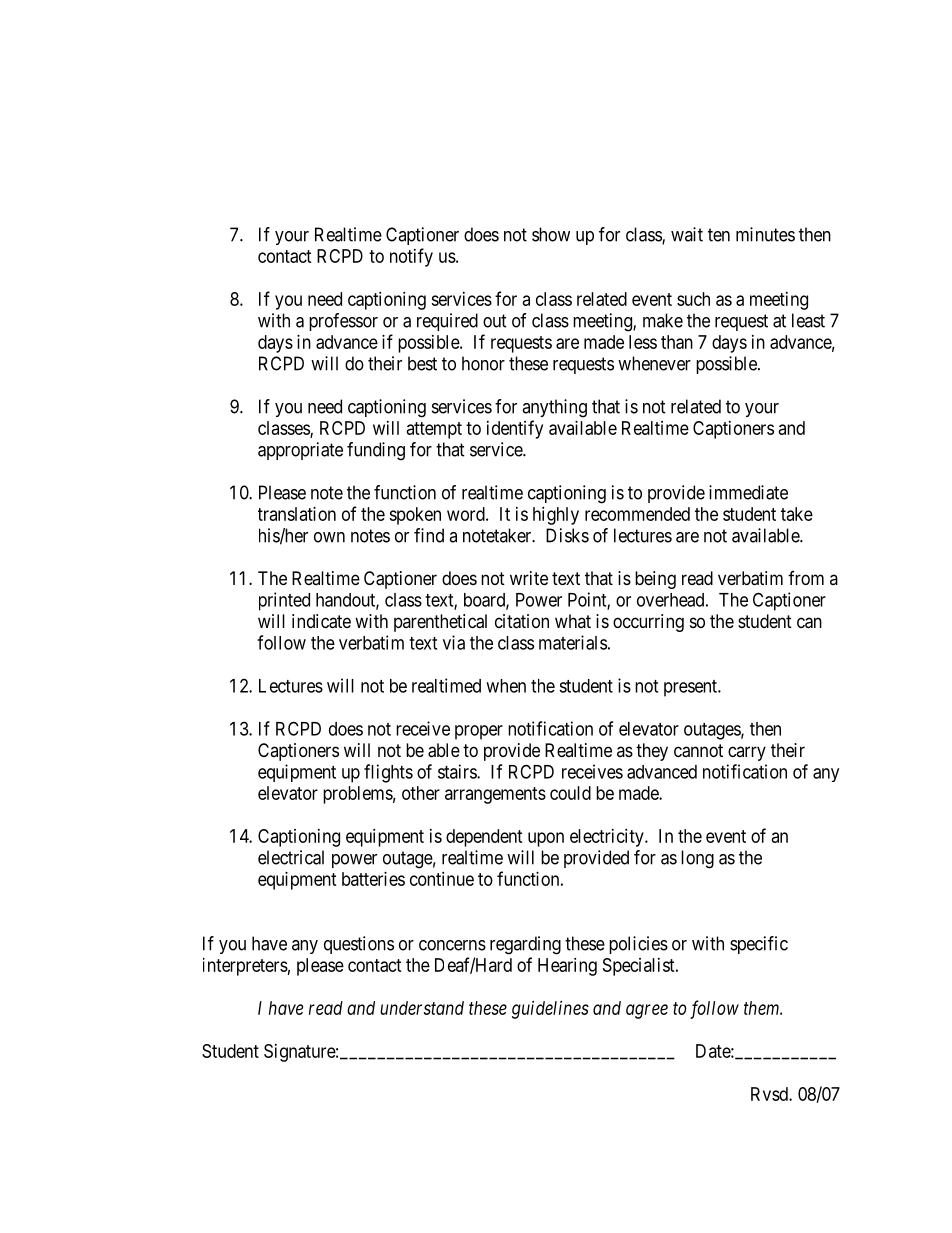 Image resolution: width=952 pixels, height=1233 pixels. What do you see at coordinates (522, 621) in the screenshot?
I see `citation` at bounding box center [522, 621].
